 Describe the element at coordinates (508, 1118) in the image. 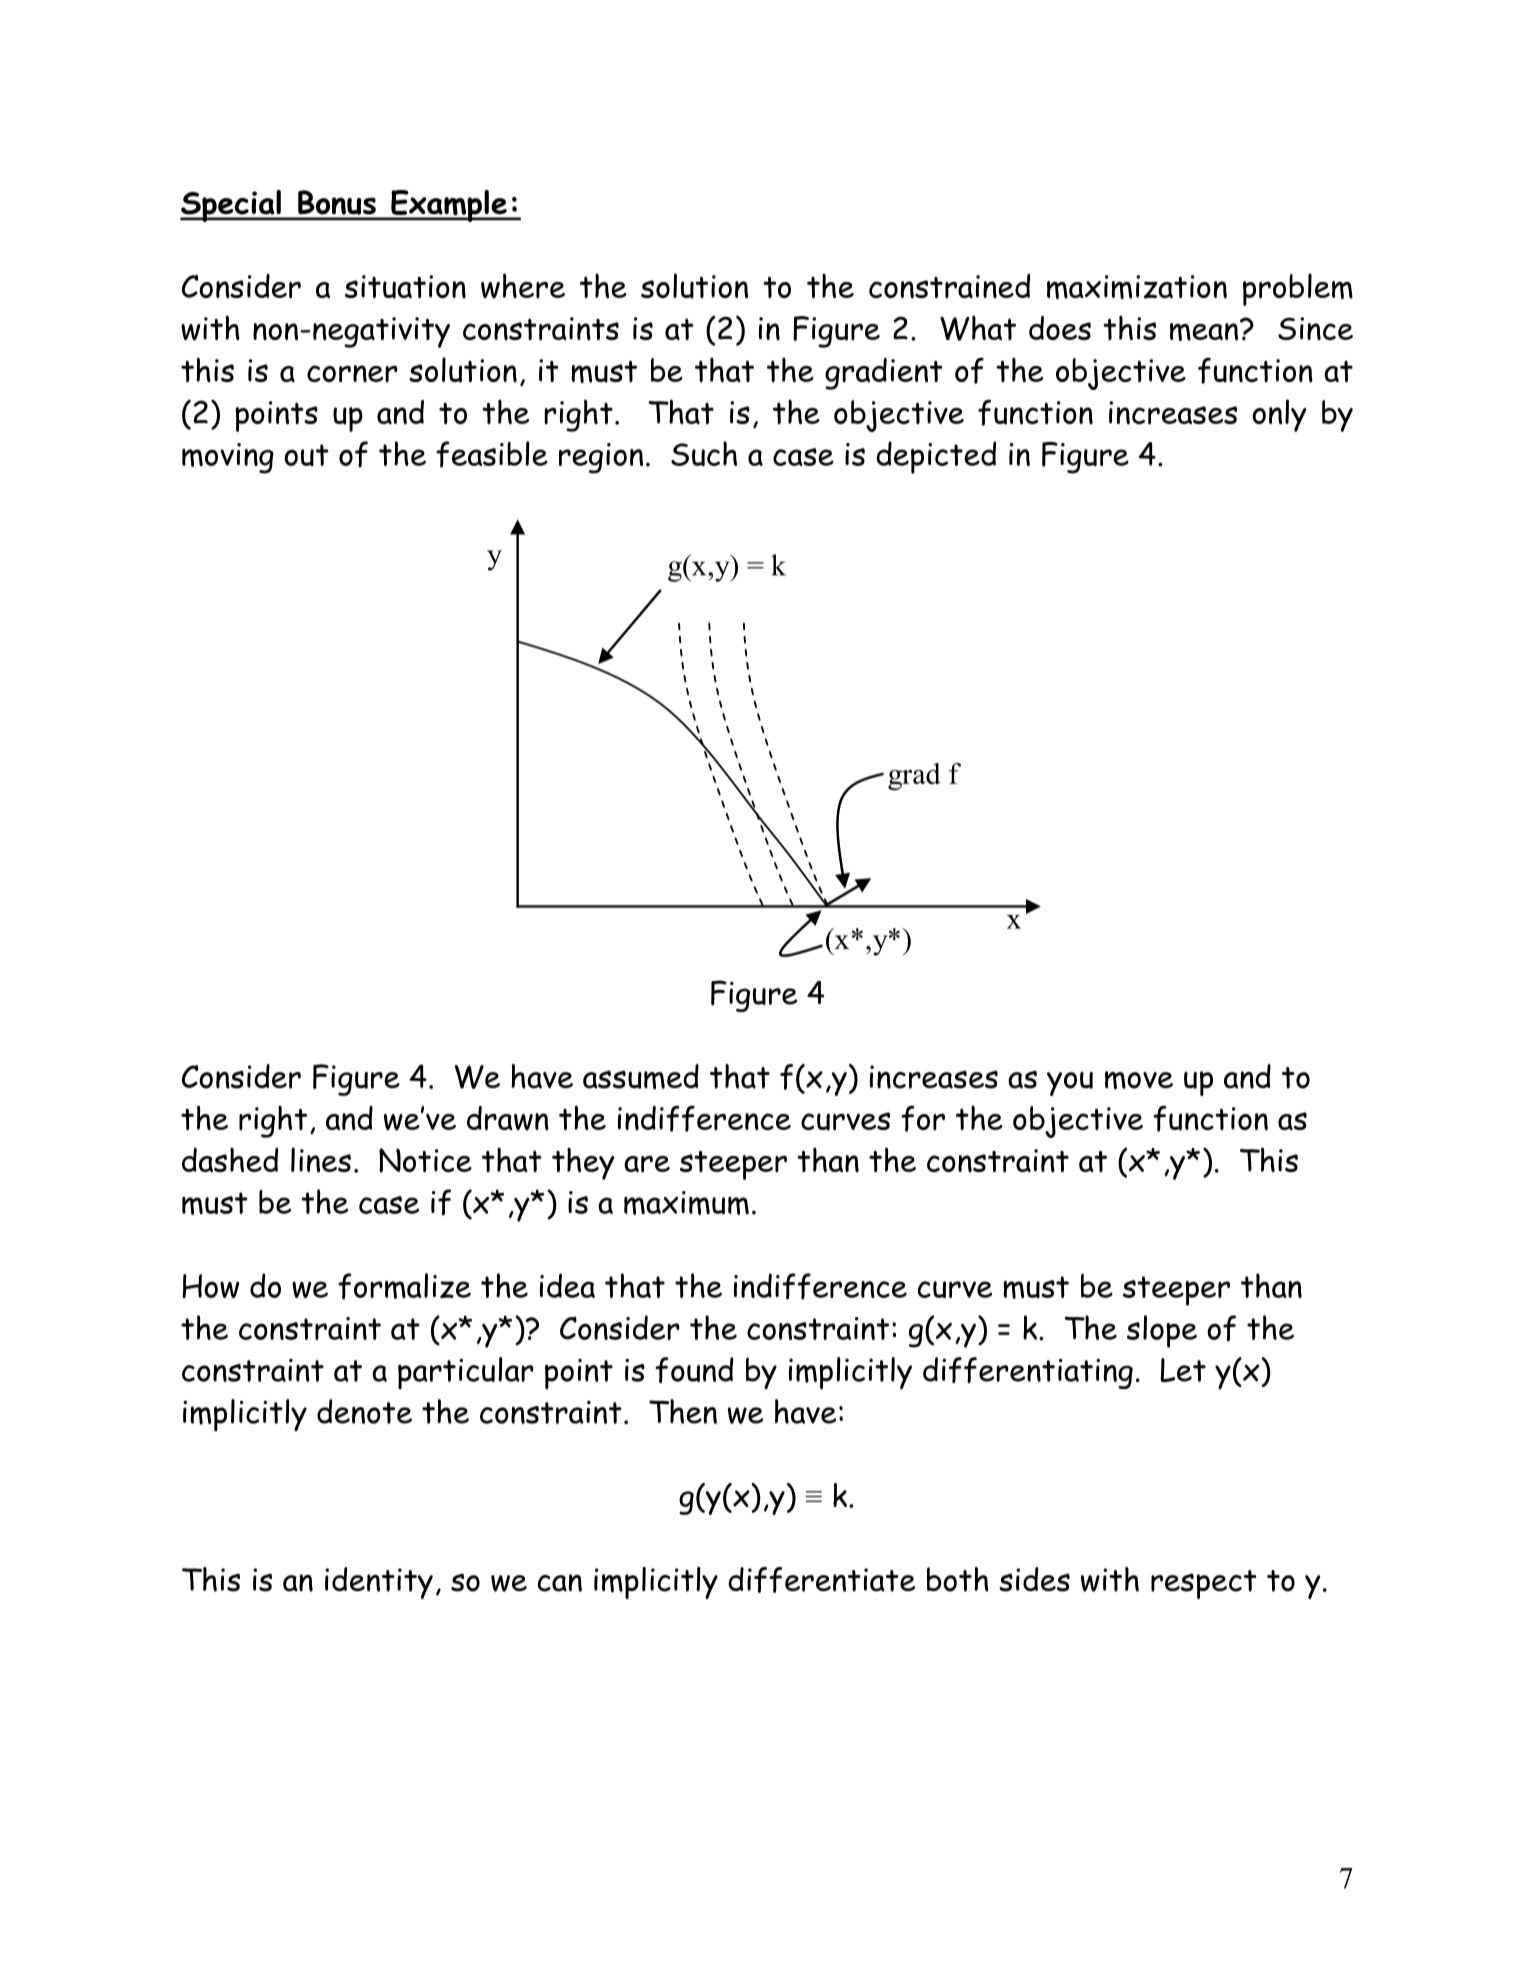

I see `drawn` at that location.
